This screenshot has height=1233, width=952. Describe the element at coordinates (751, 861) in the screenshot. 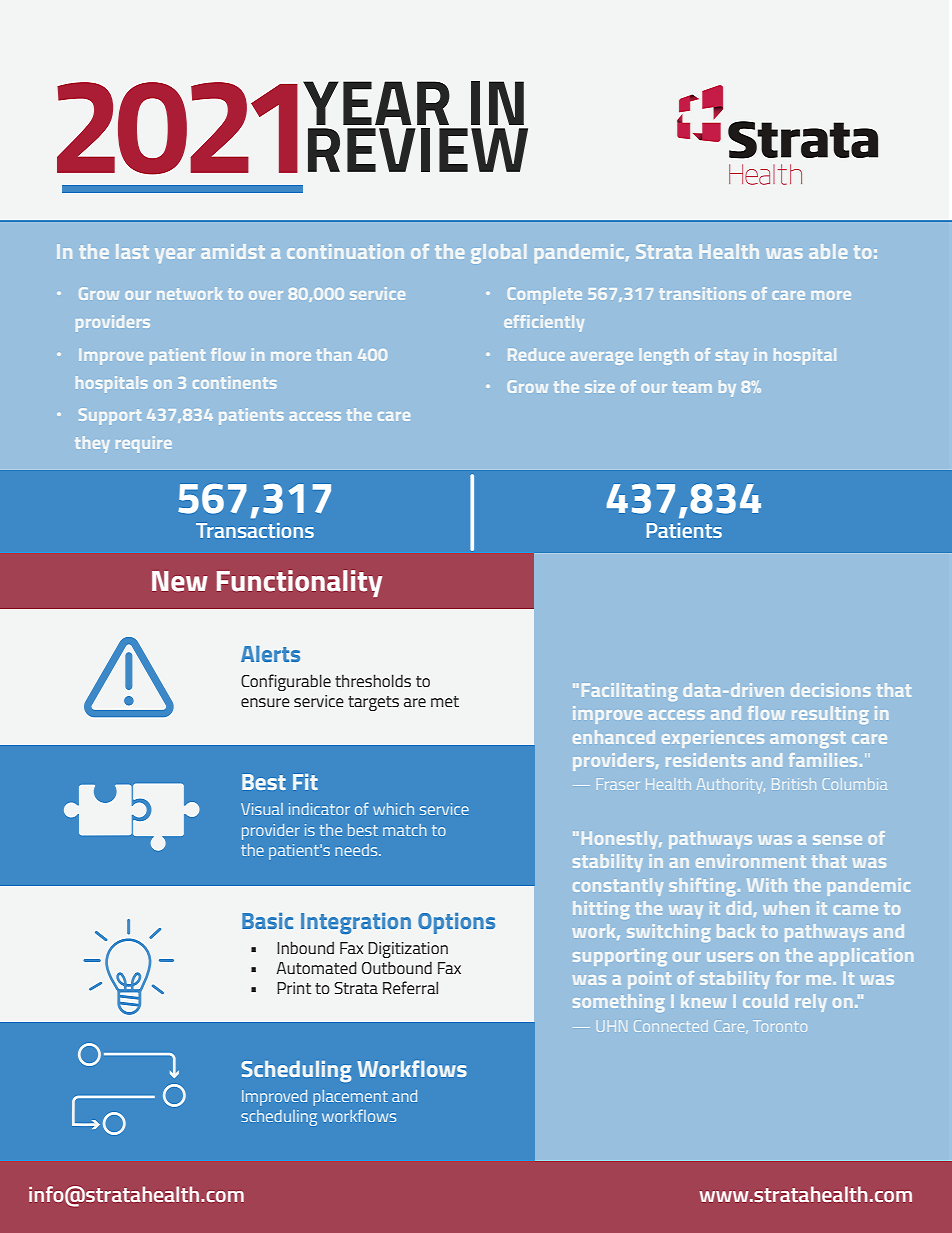

I see `environment` at that location.
